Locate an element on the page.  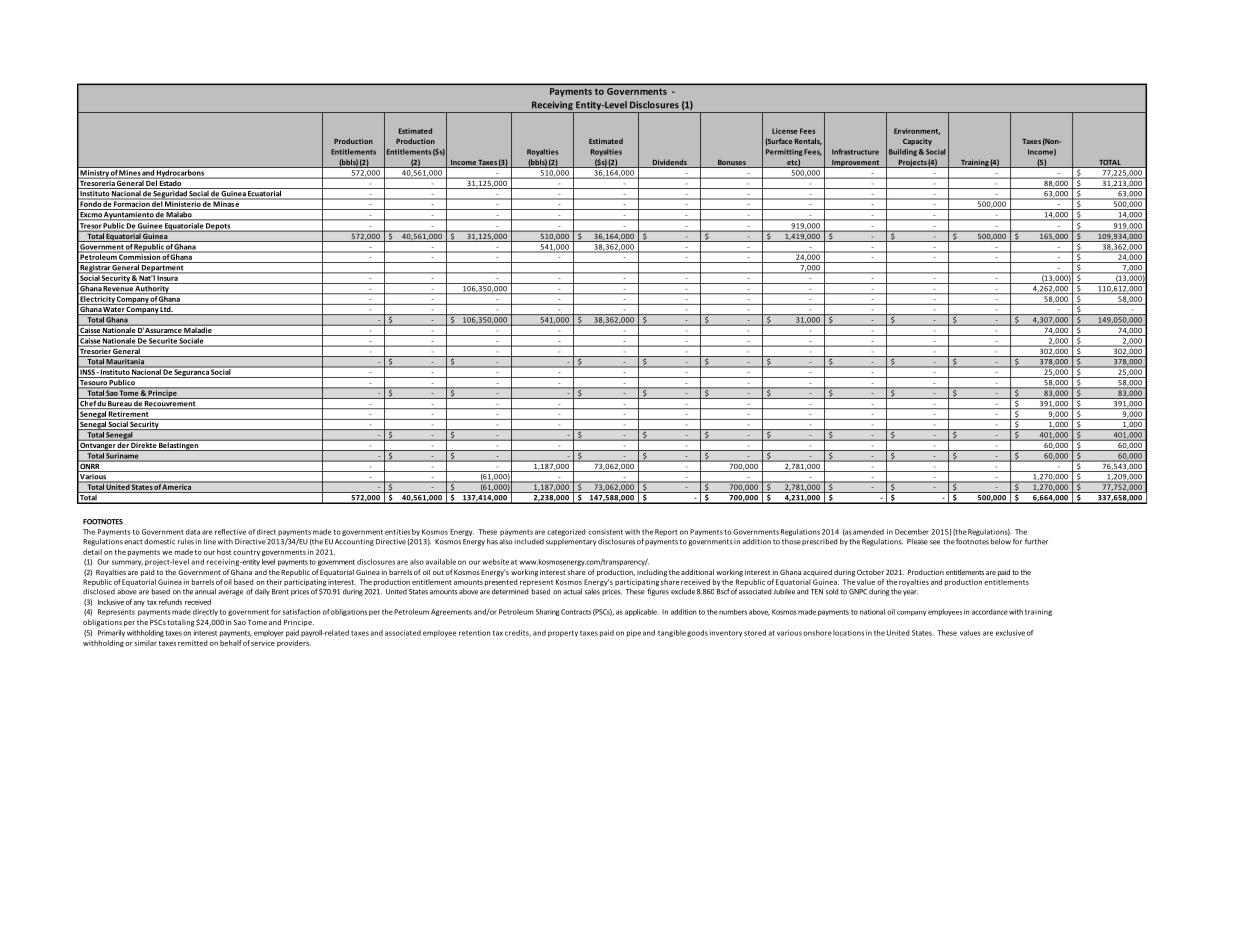
consistent is located at coordinates (605, 532).
